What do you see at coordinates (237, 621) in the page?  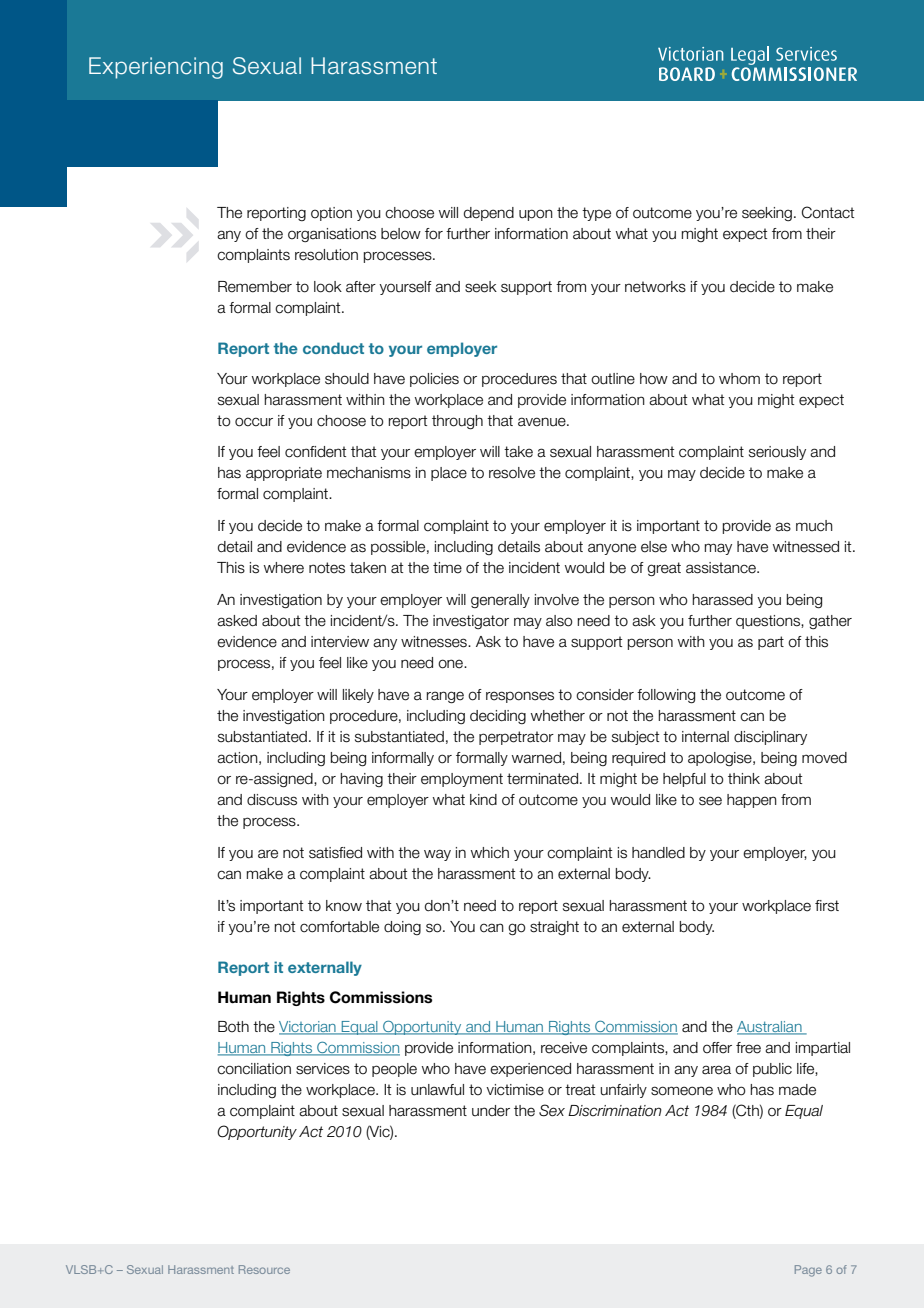 I see `asked` at bounding box center [237, 621].
